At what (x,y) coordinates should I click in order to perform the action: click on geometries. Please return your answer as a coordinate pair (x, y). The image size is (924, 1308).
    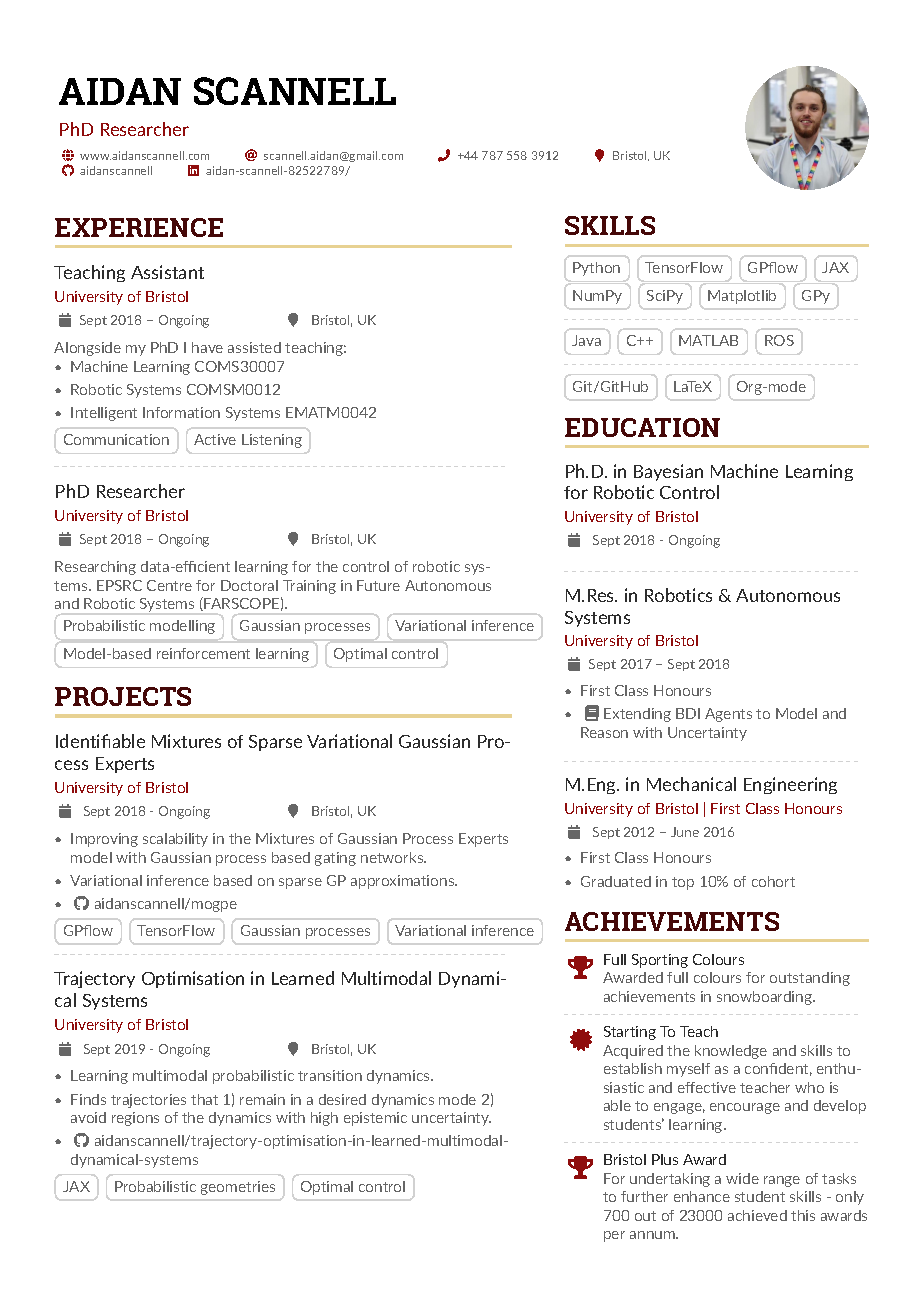
    Looking at the image, I should click on (238, 1188).
